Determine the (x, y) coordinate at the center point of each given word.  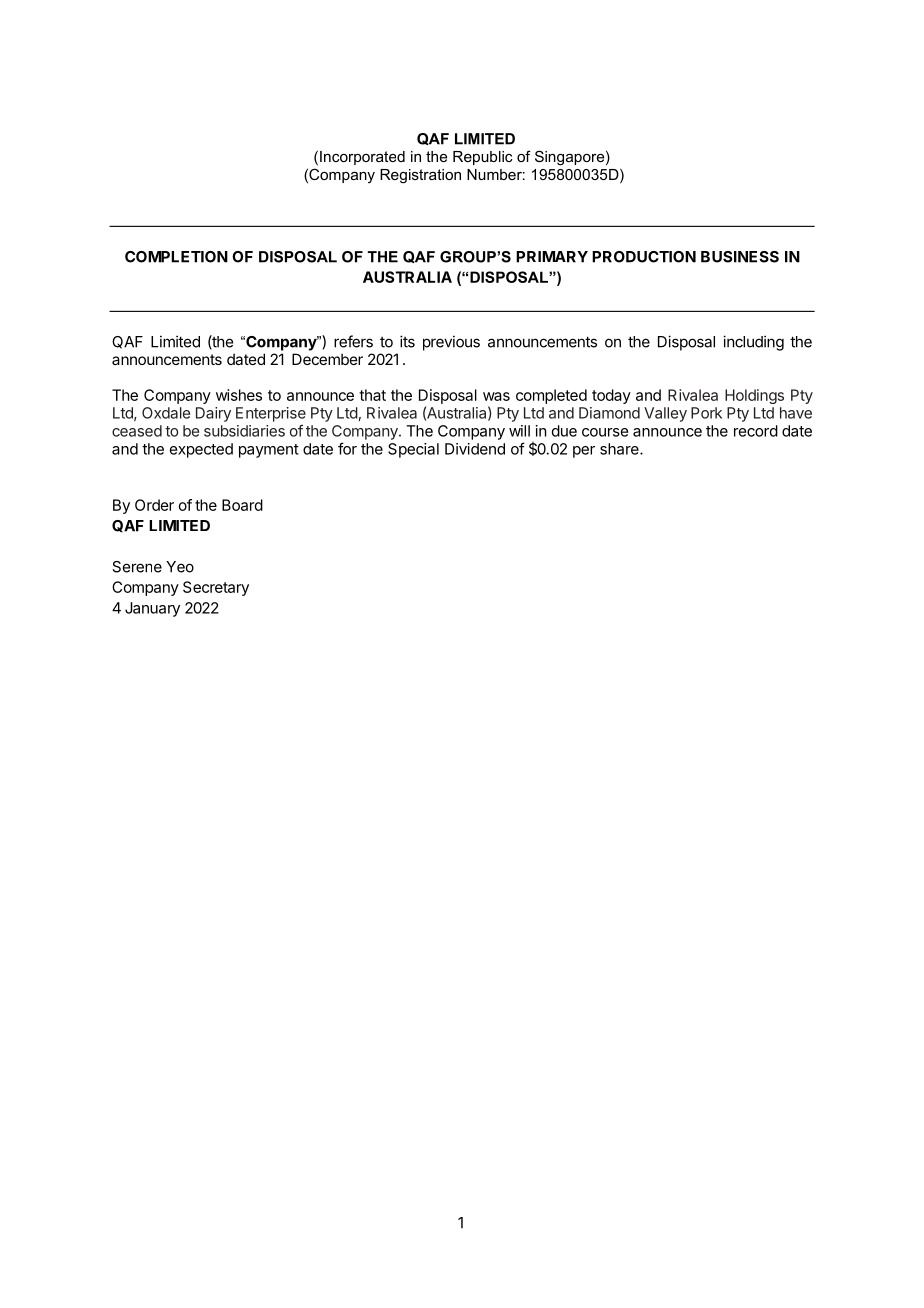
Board (242, 505)
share (620, 449)
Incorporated (362, 158)
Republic (482, 158)
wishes (239, 395)
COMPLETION (176, 257)
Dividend (475, 449)
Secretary (216, 588)
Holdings (754, 396)
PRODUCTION (644, 257)
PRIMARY (552, 257)
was (496, 396)
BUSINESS (740, 257)
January (152, 609)
